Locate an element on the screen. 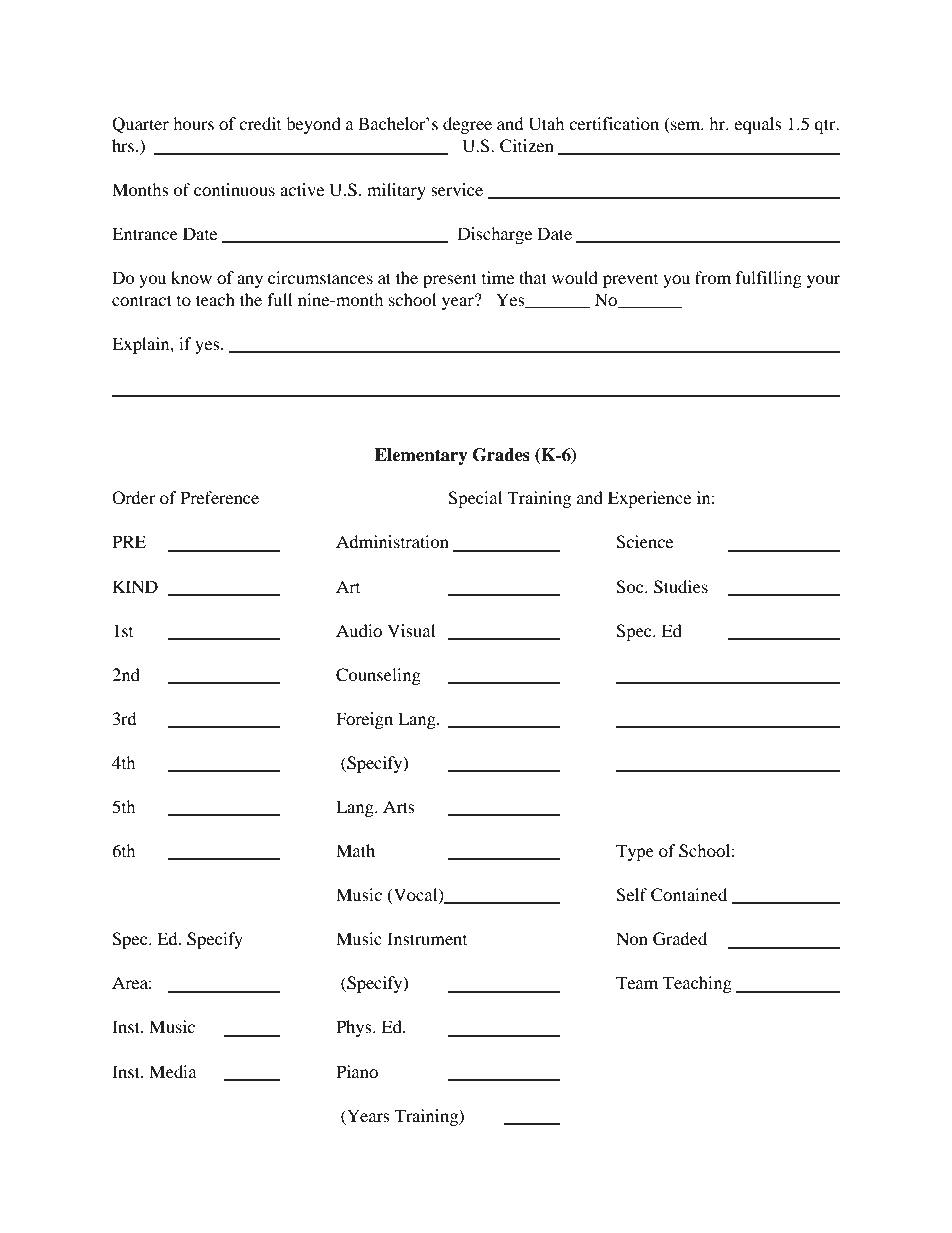  Studies is located at coordinates (681, 587).
